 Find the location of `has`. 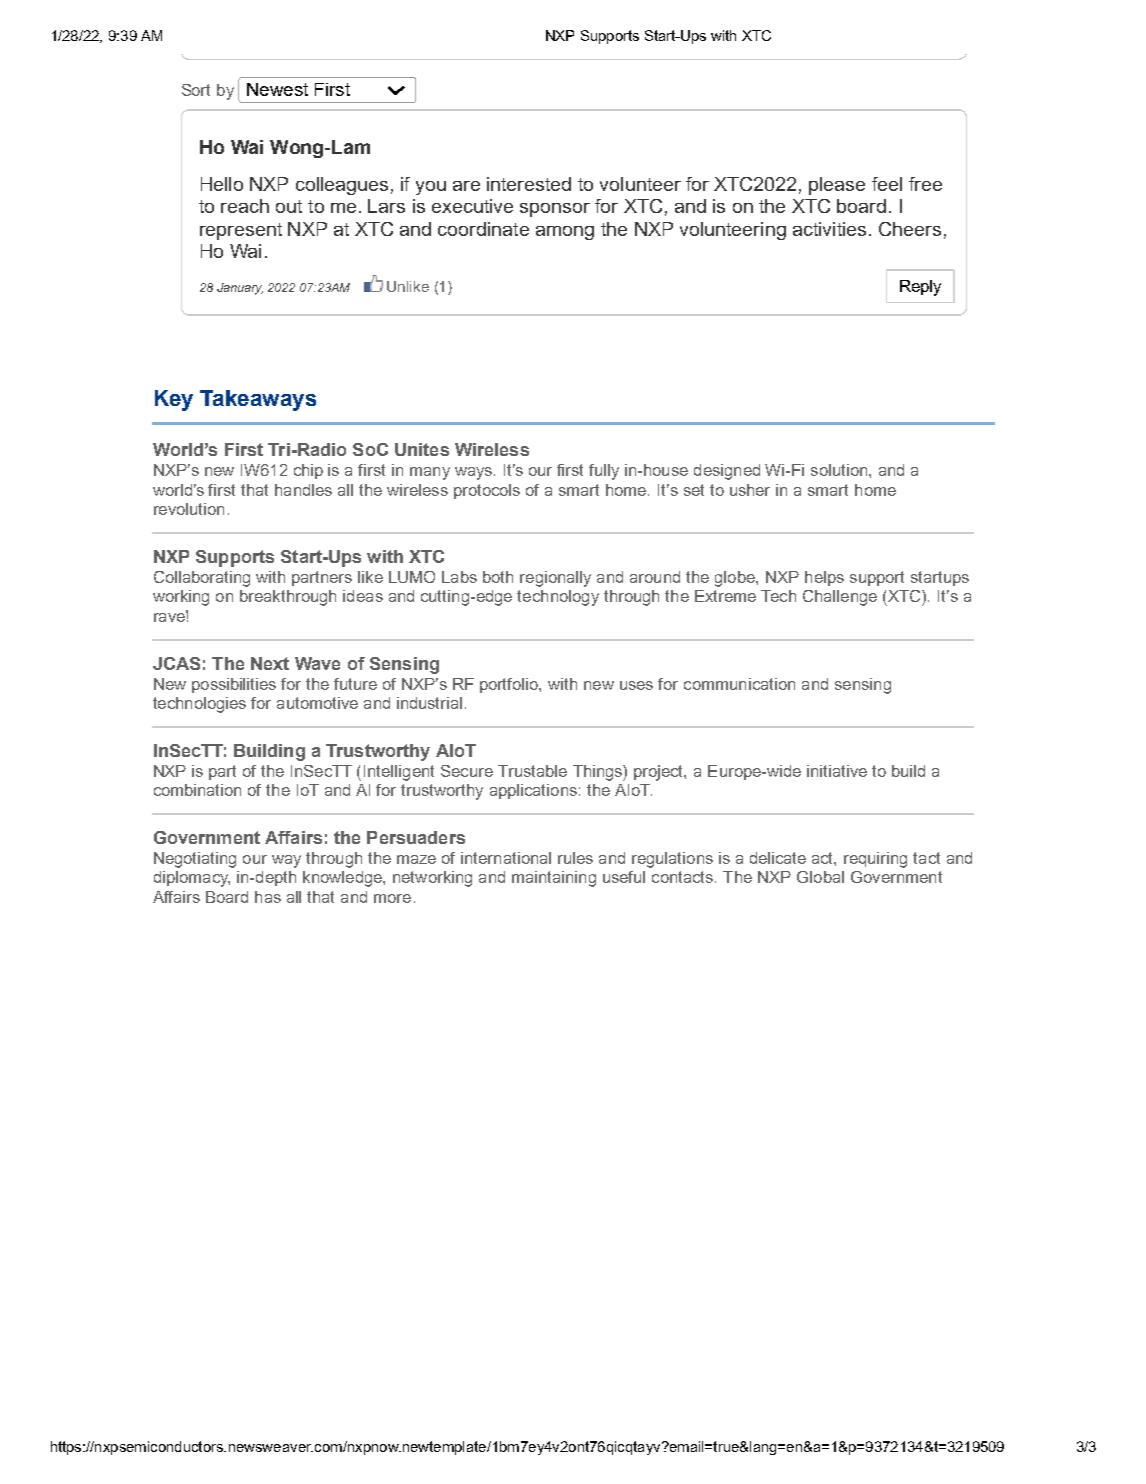

has is located at coordinates (268, 897).
